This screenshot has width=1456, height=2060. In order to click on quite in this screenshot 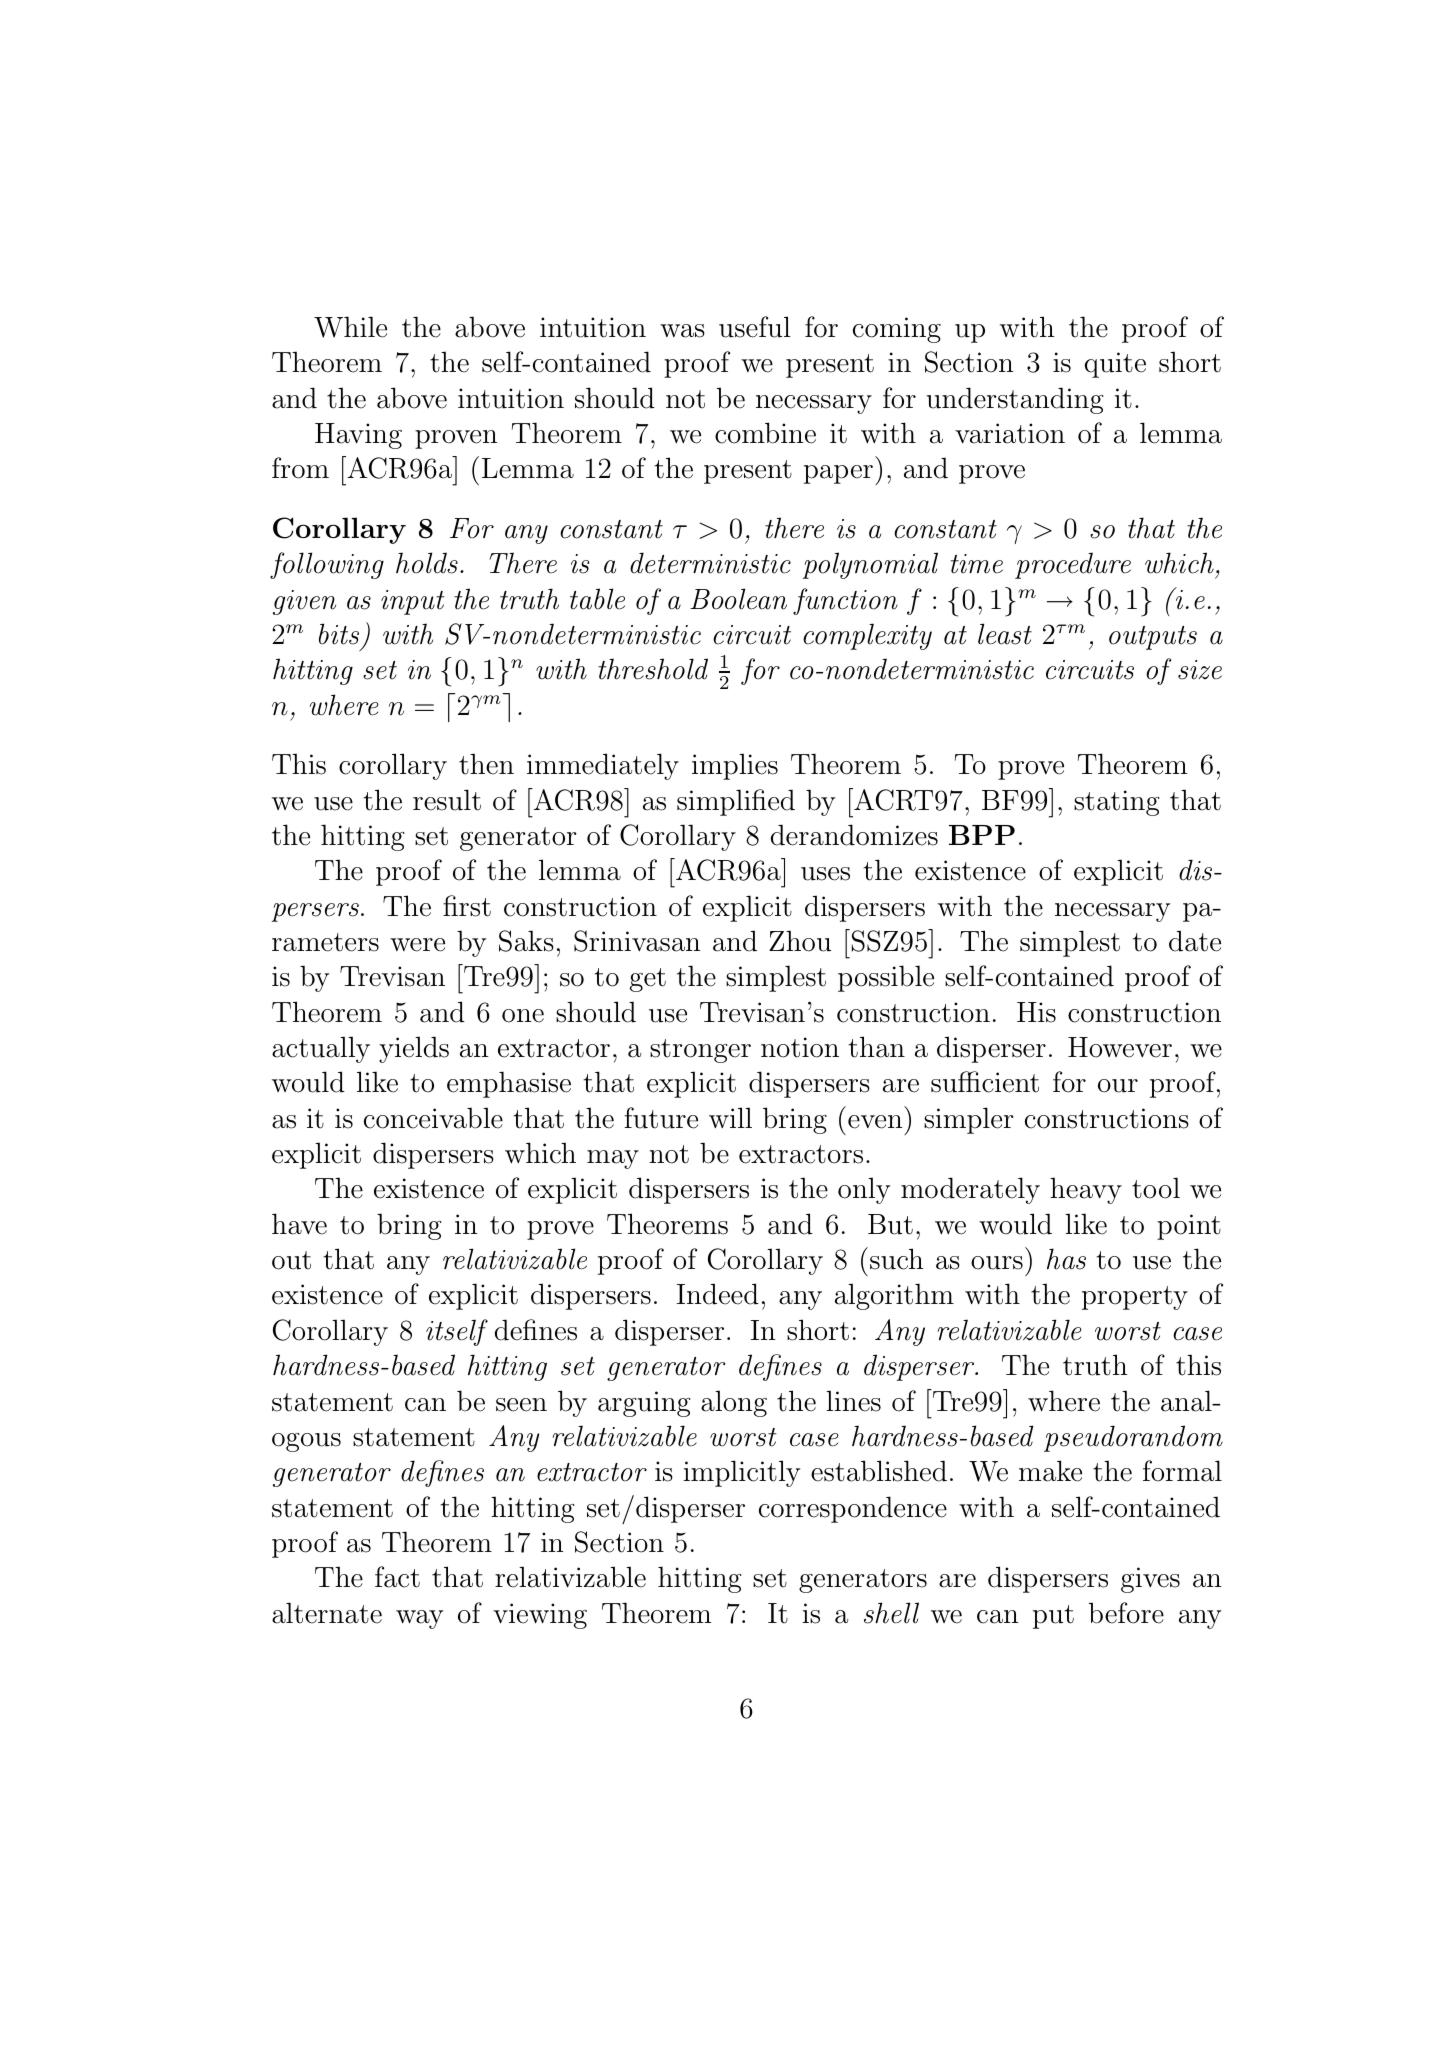, I will do `click(1115, 365)`.
